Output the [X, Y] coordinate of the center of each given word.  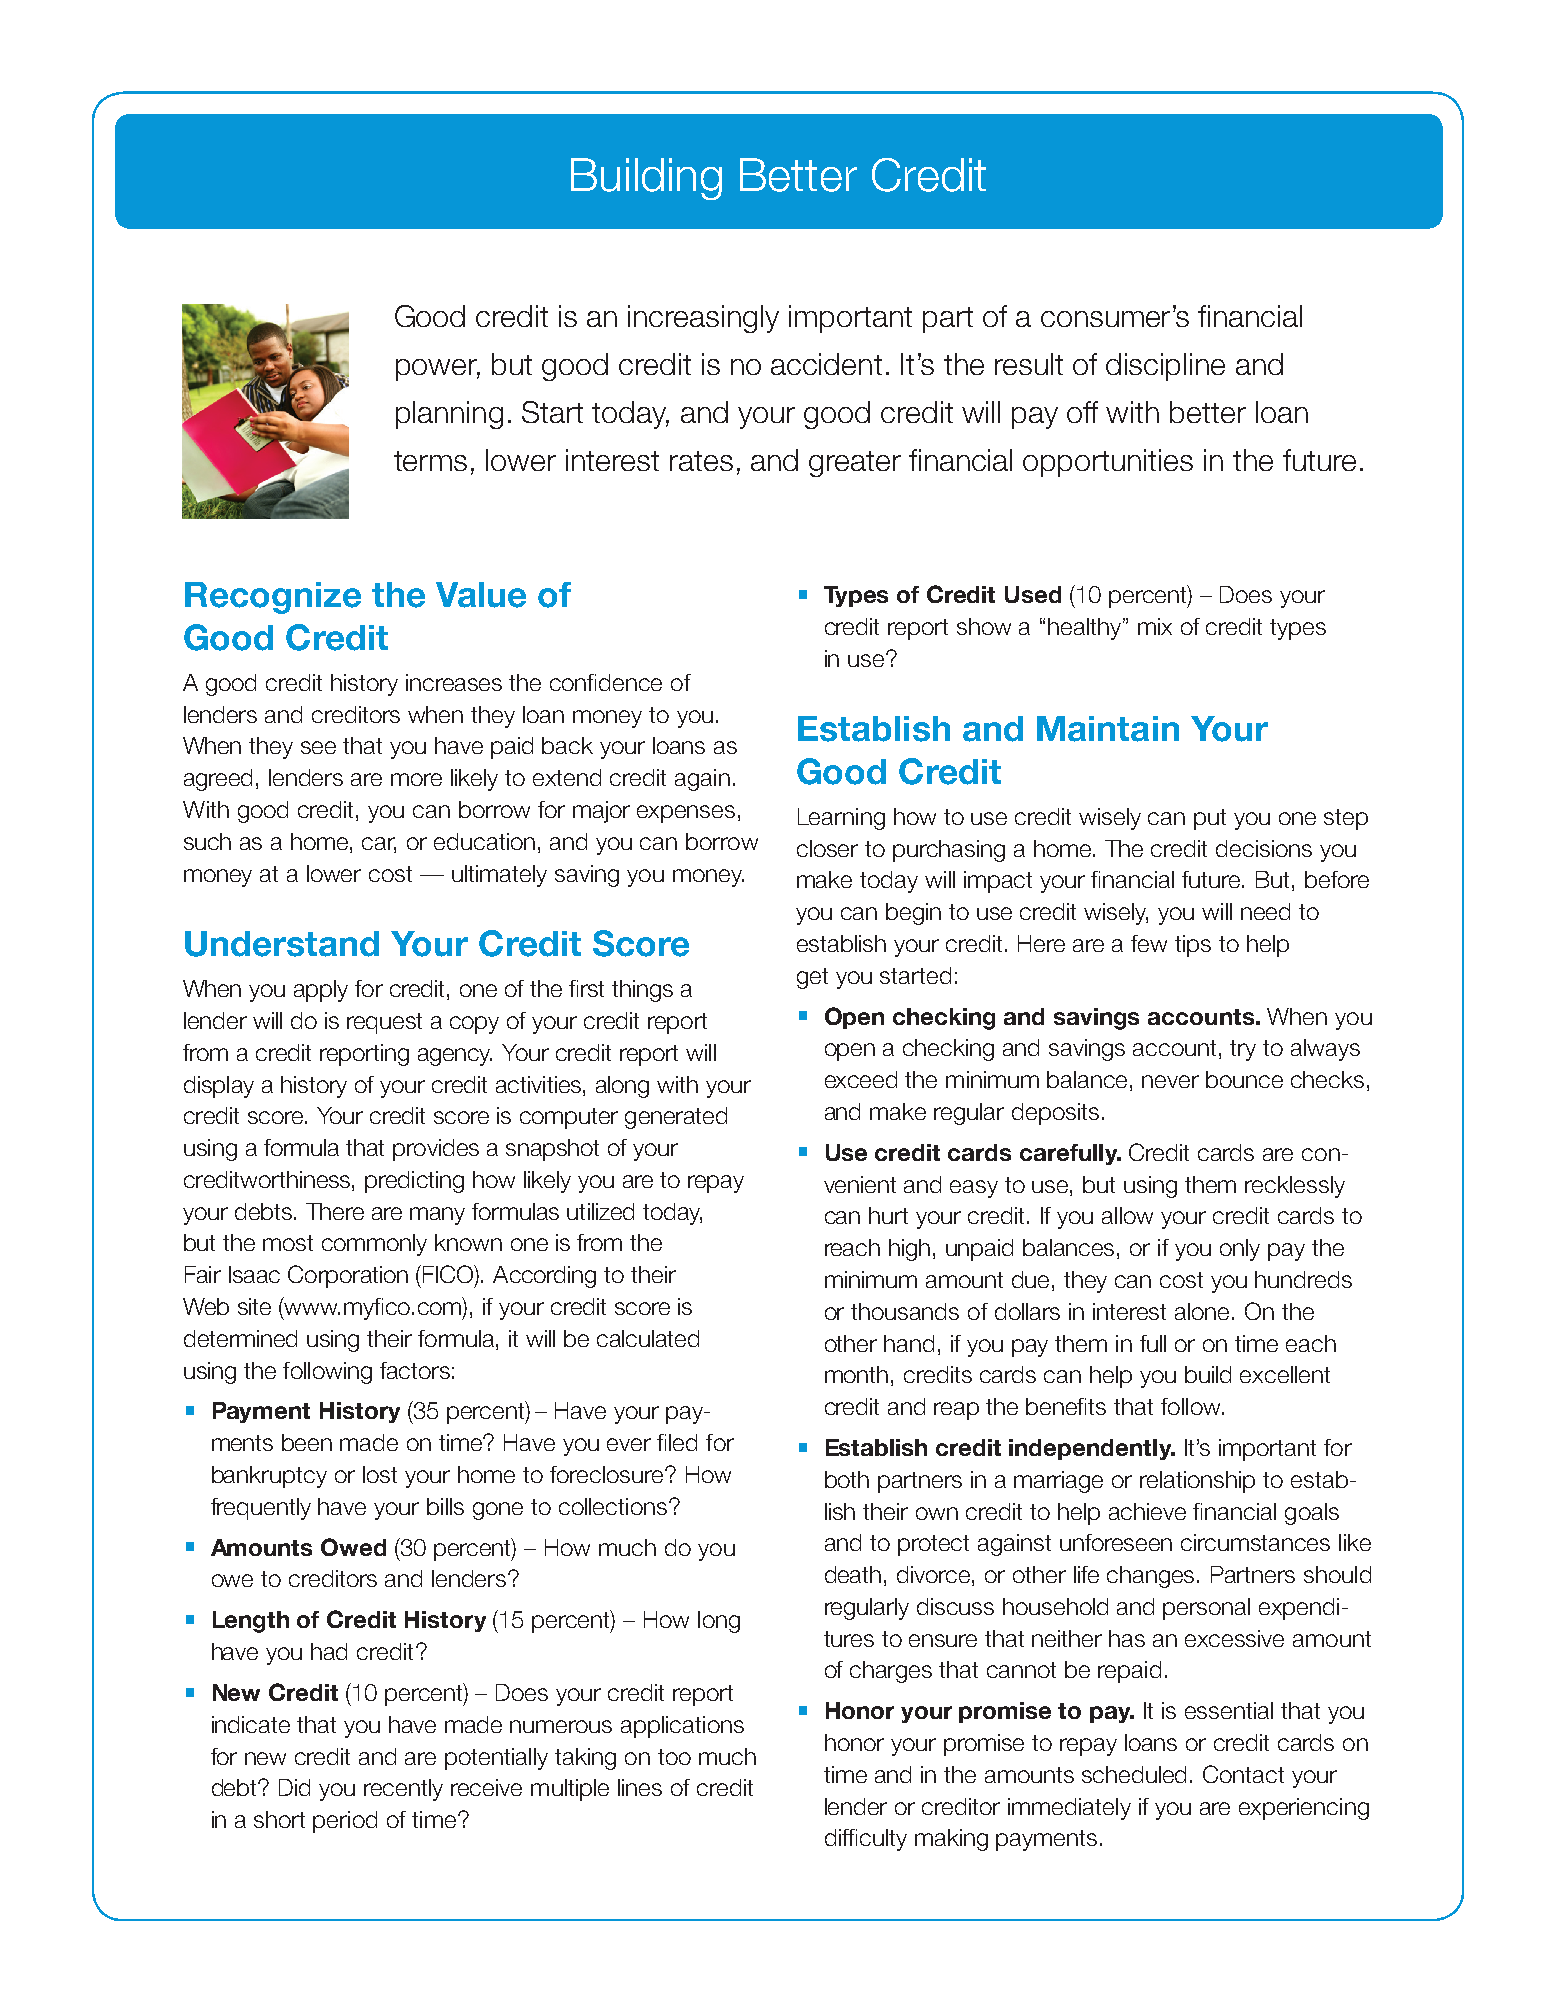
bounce [1244, 1079]
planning [449, 415]
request [384, 1023]
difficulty [866, 1840]
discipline [1165, 367]
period [345, 1822]
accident [826, 364]
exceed [861, 1079]
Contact [1243, 1774]
